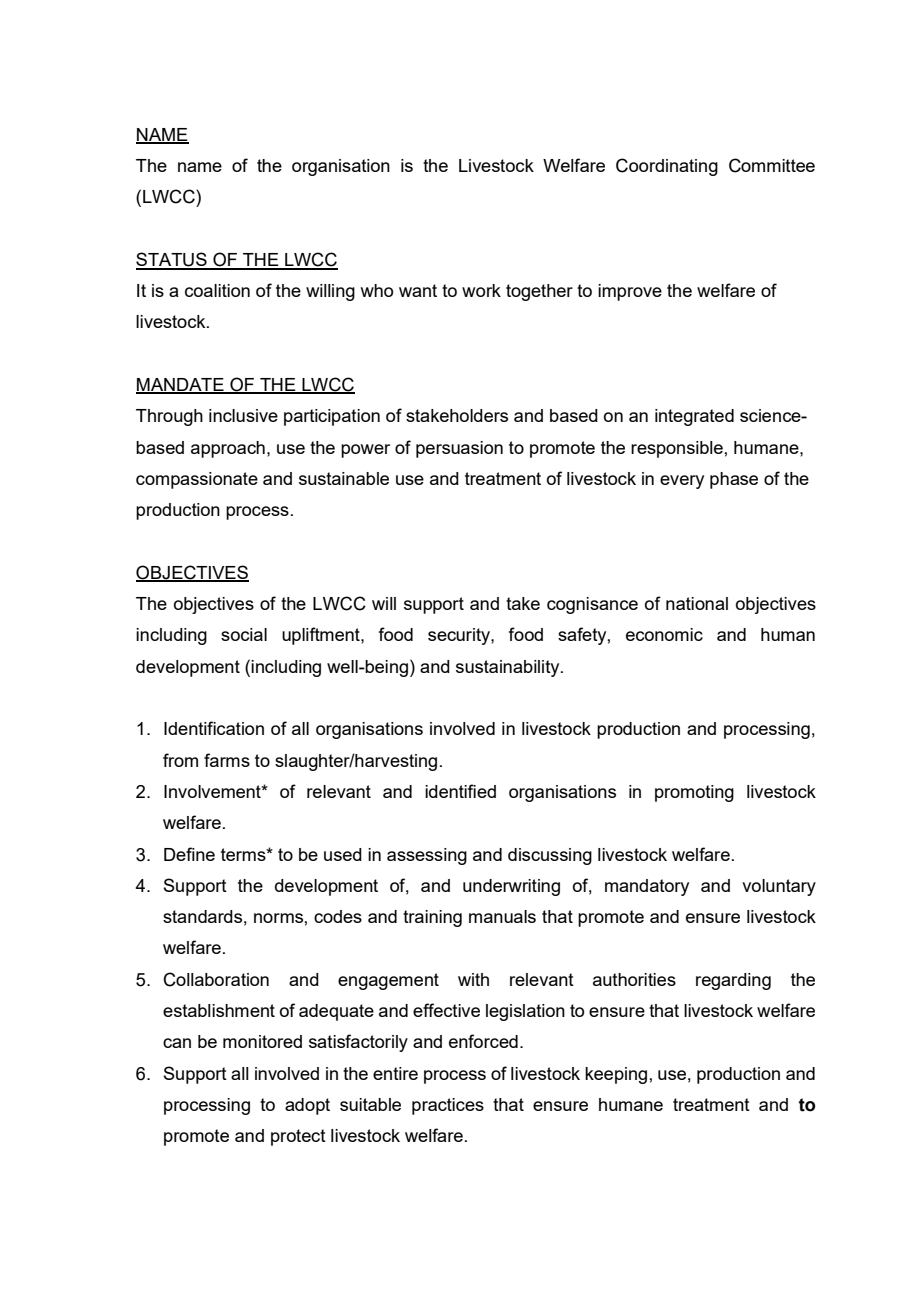 The height and width of the page is (1308, 924). What do you see at coordinates (243, 415) in the page?
I see `inclusive` at bounding box center [243, 415].
